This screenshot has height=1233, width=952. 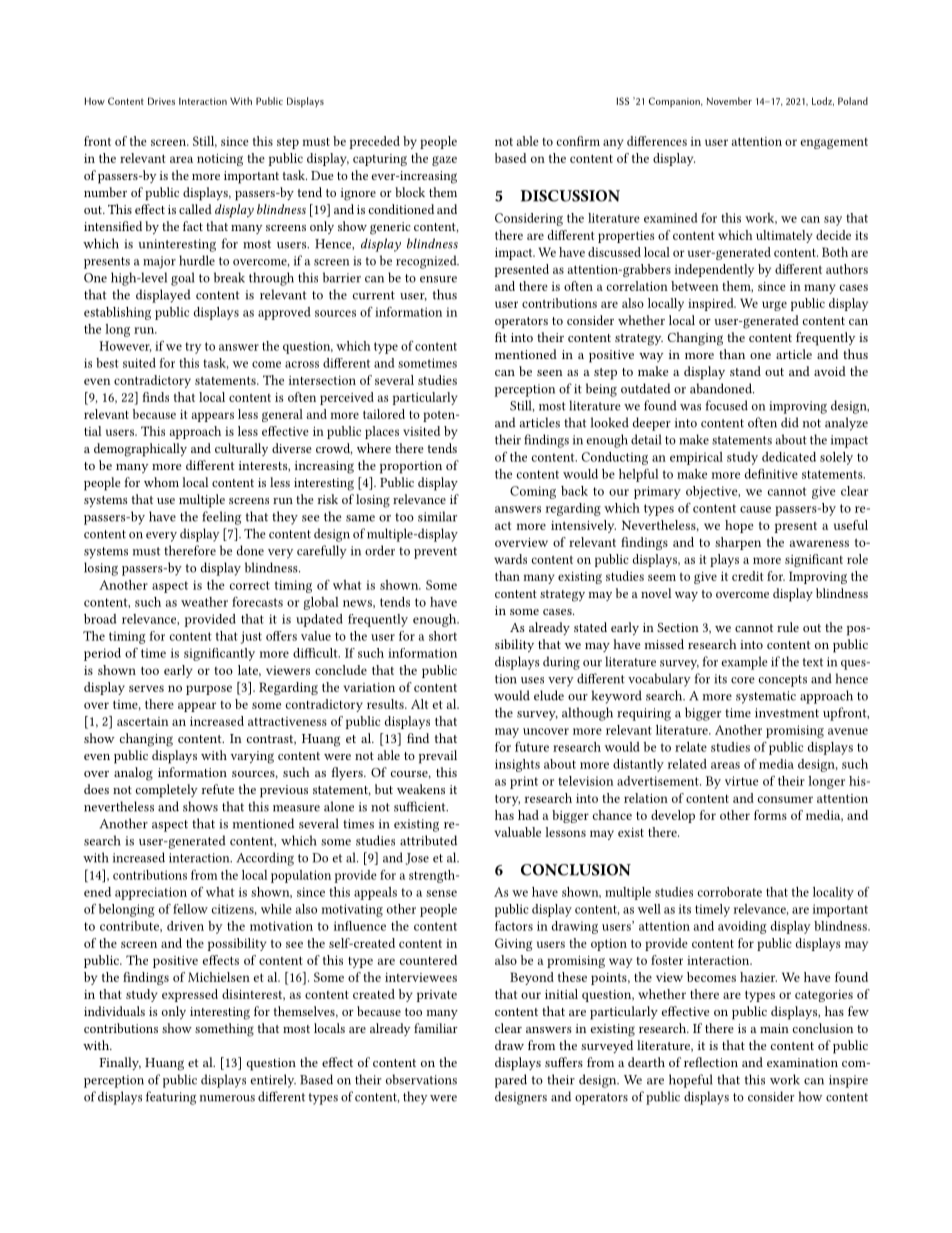 What do you see at coordinates (789, 457) in the screenshot?
I see `dedicated` at bounding box center [789, 457].
